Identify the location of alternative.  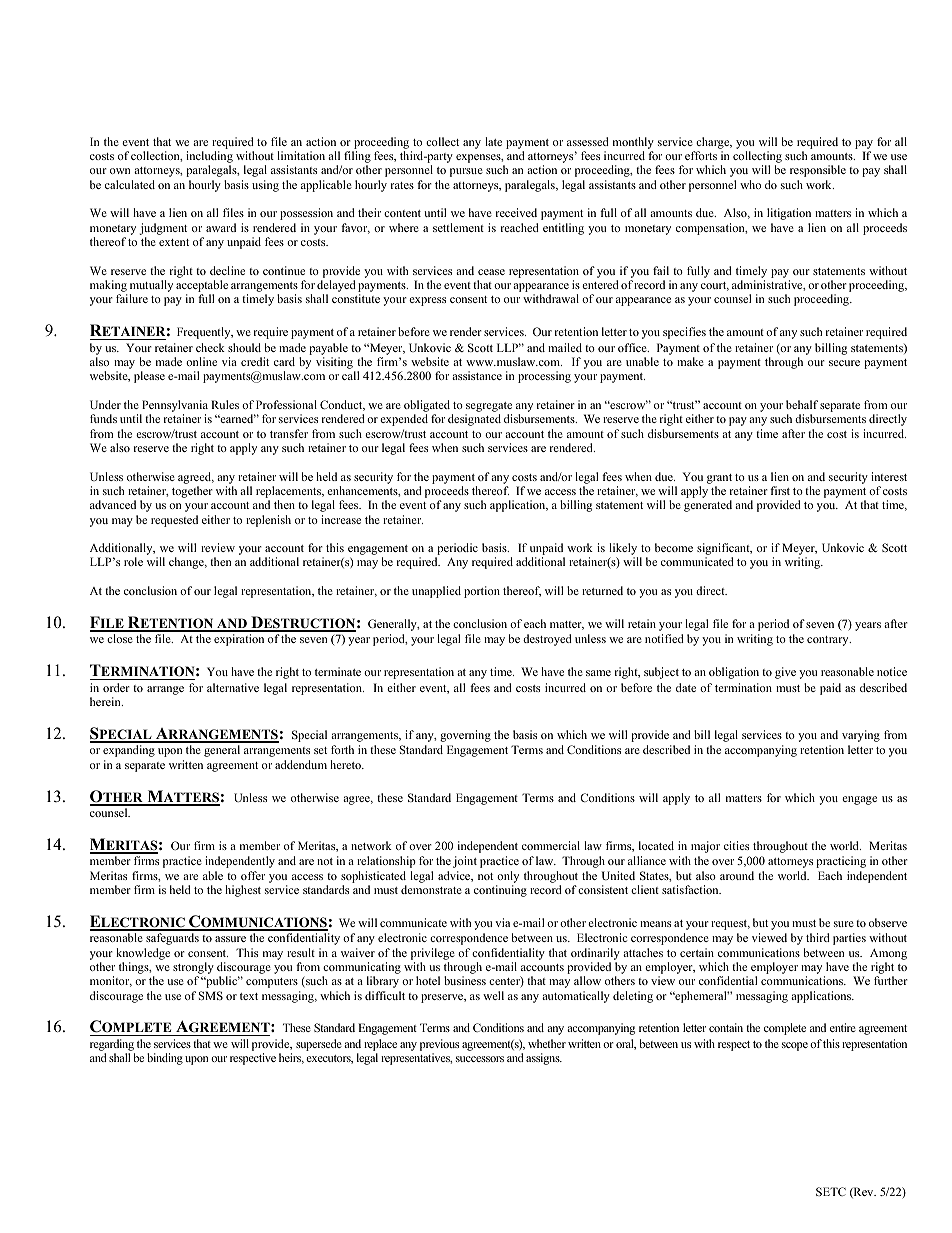
(233, 687).
